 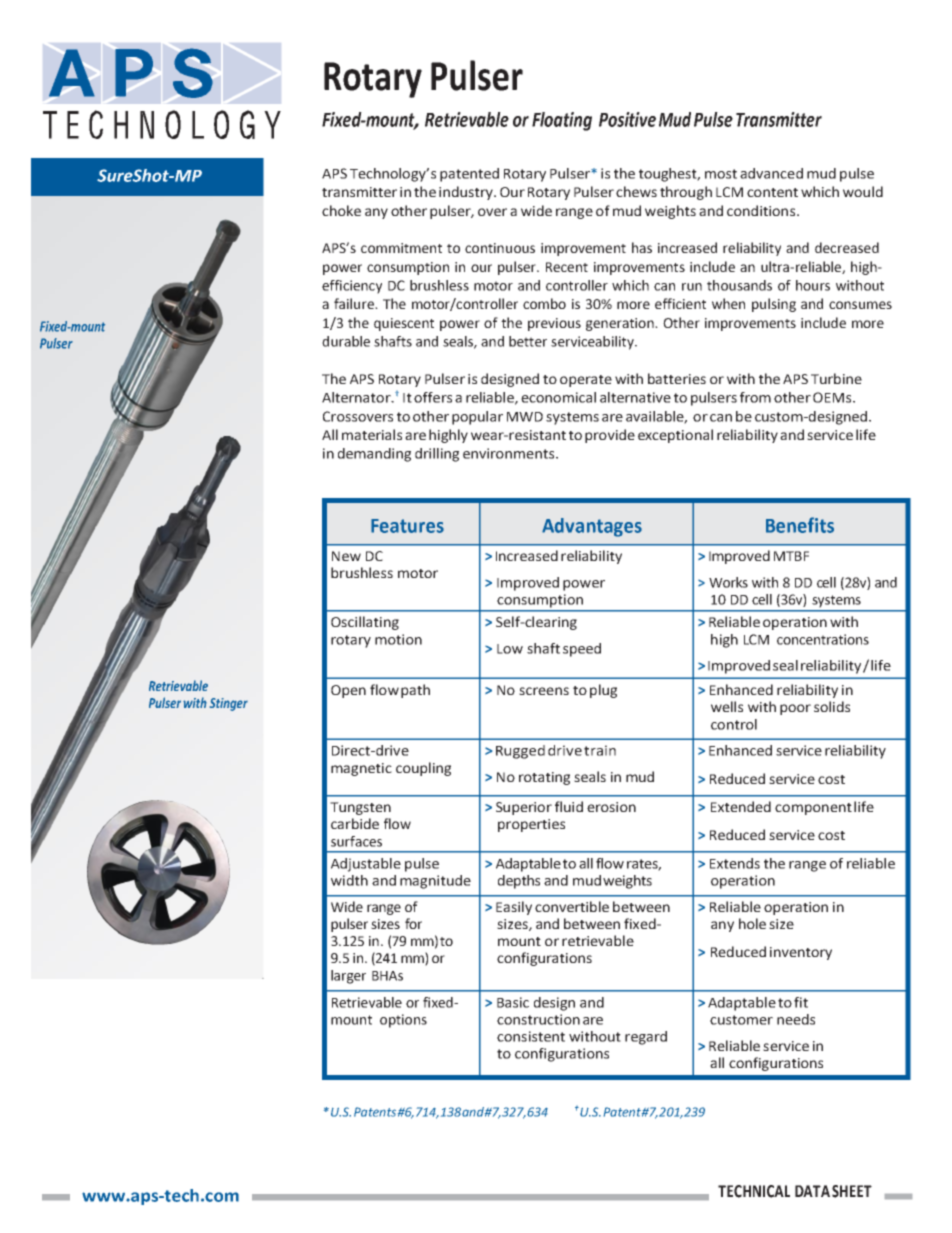 I want to click on larger, so click(x=348, y=977).
